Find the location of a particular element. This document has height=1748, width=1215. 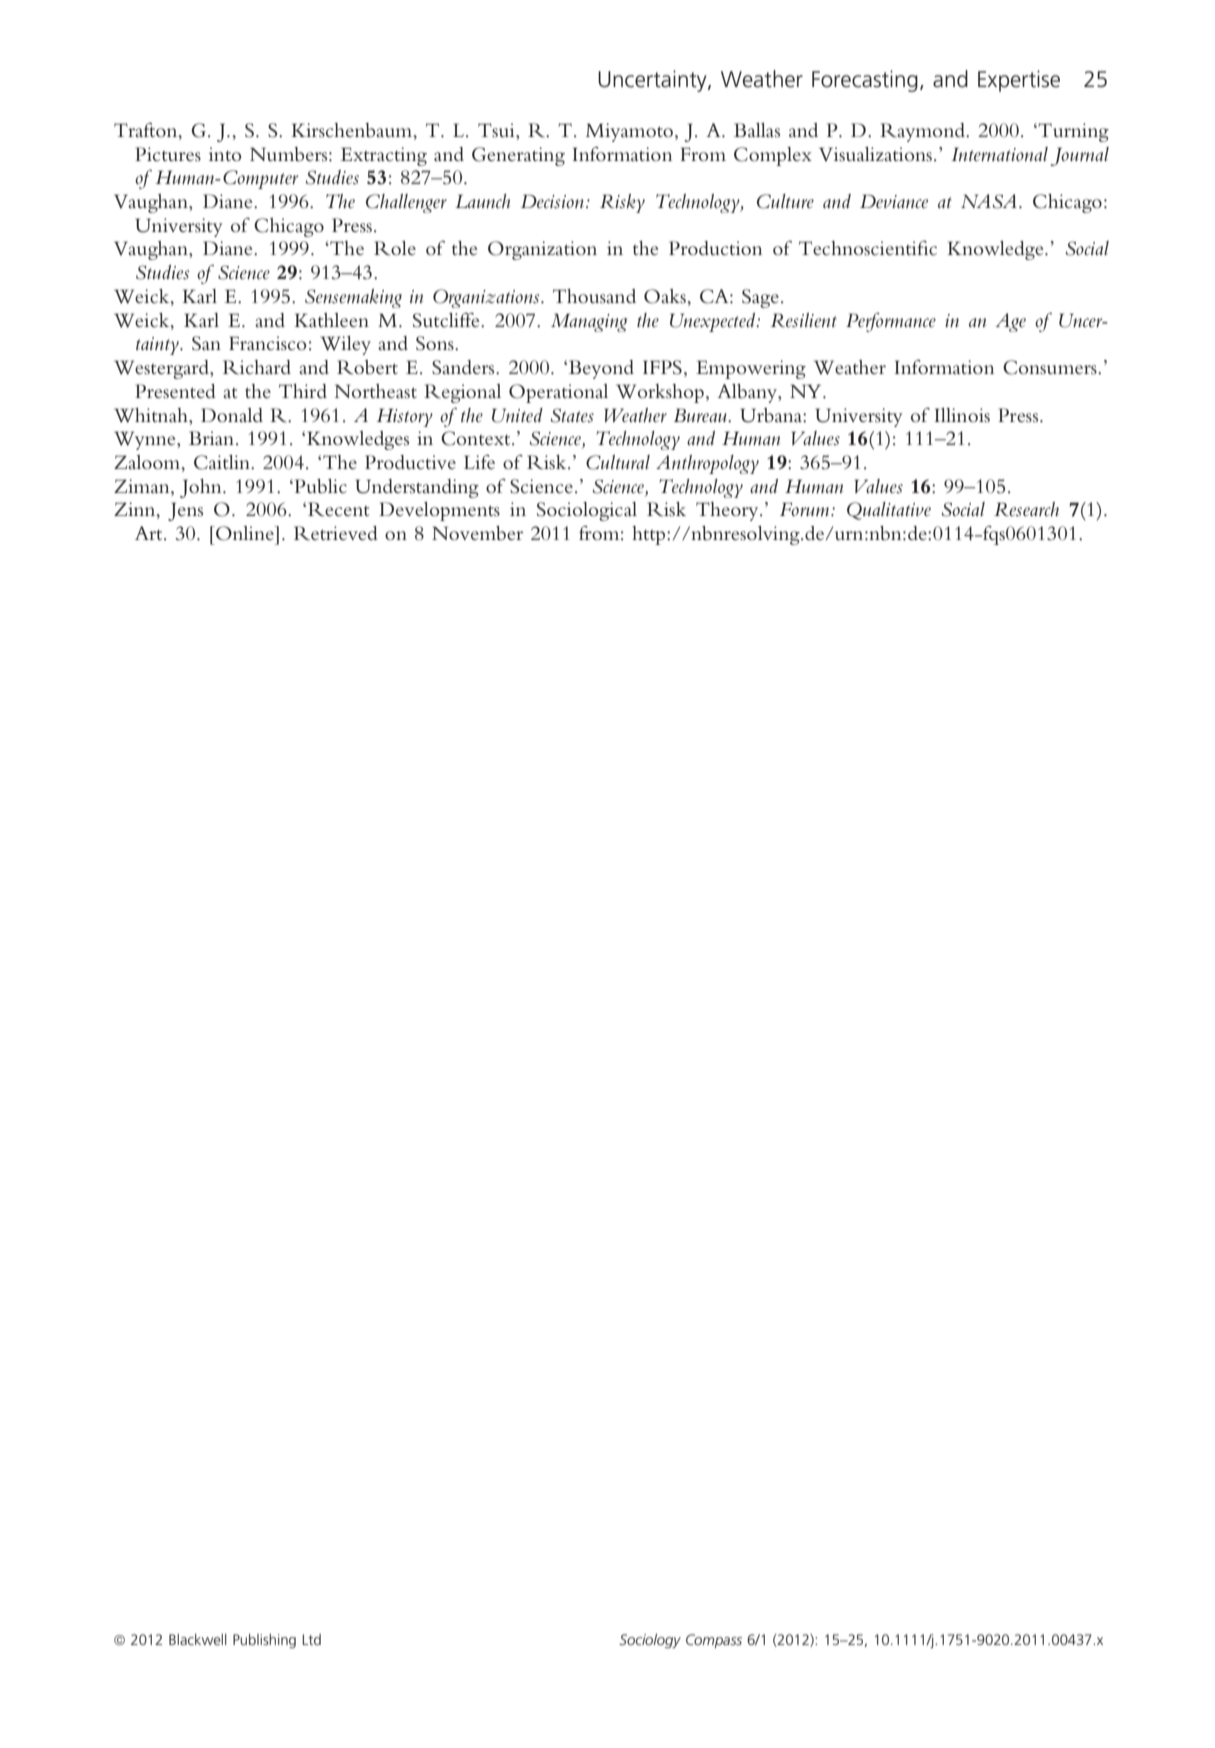

Research is located at coordinates (1026, 509).
